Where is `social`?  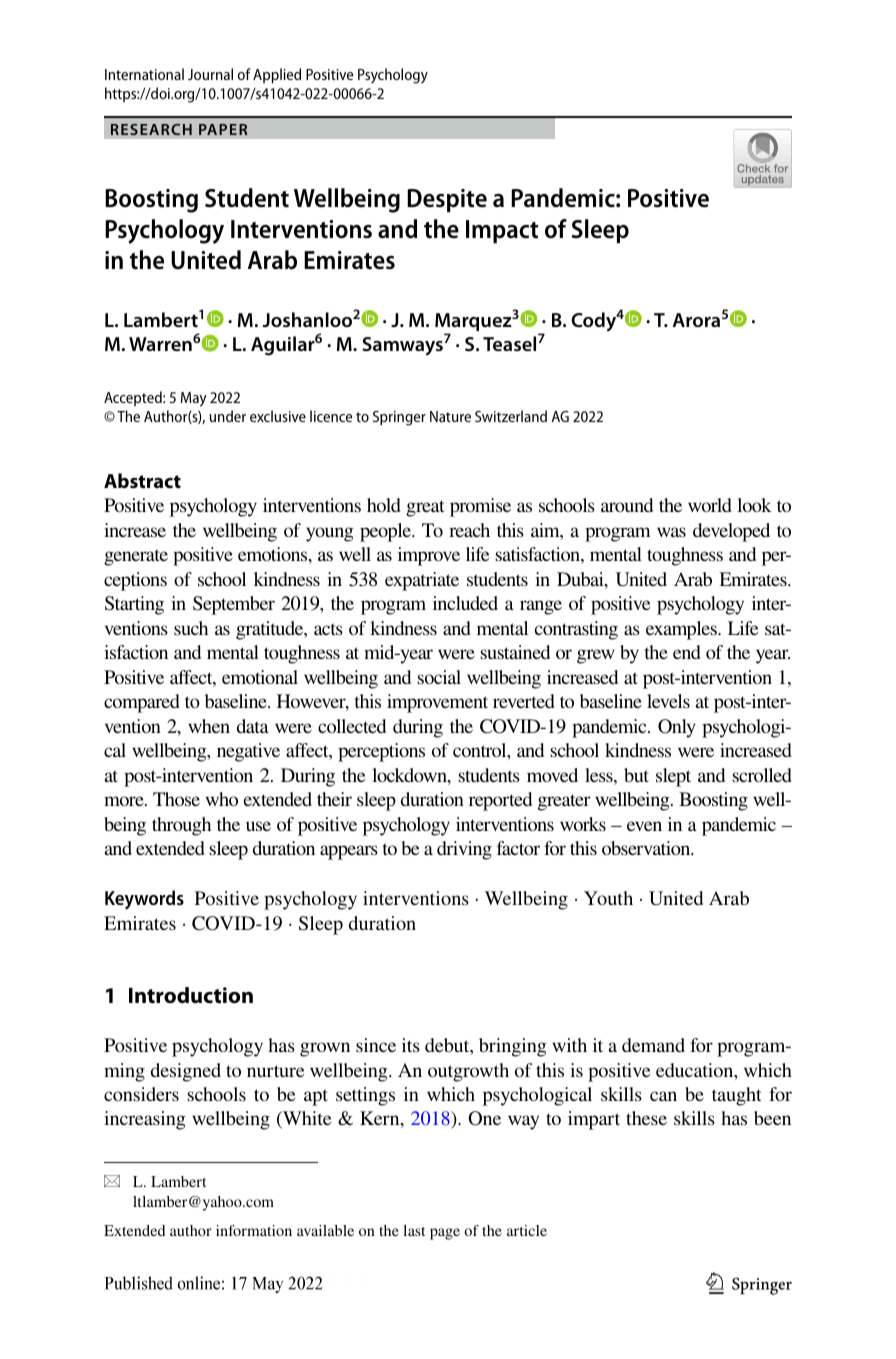 social is located at coordinates (439, 677).
